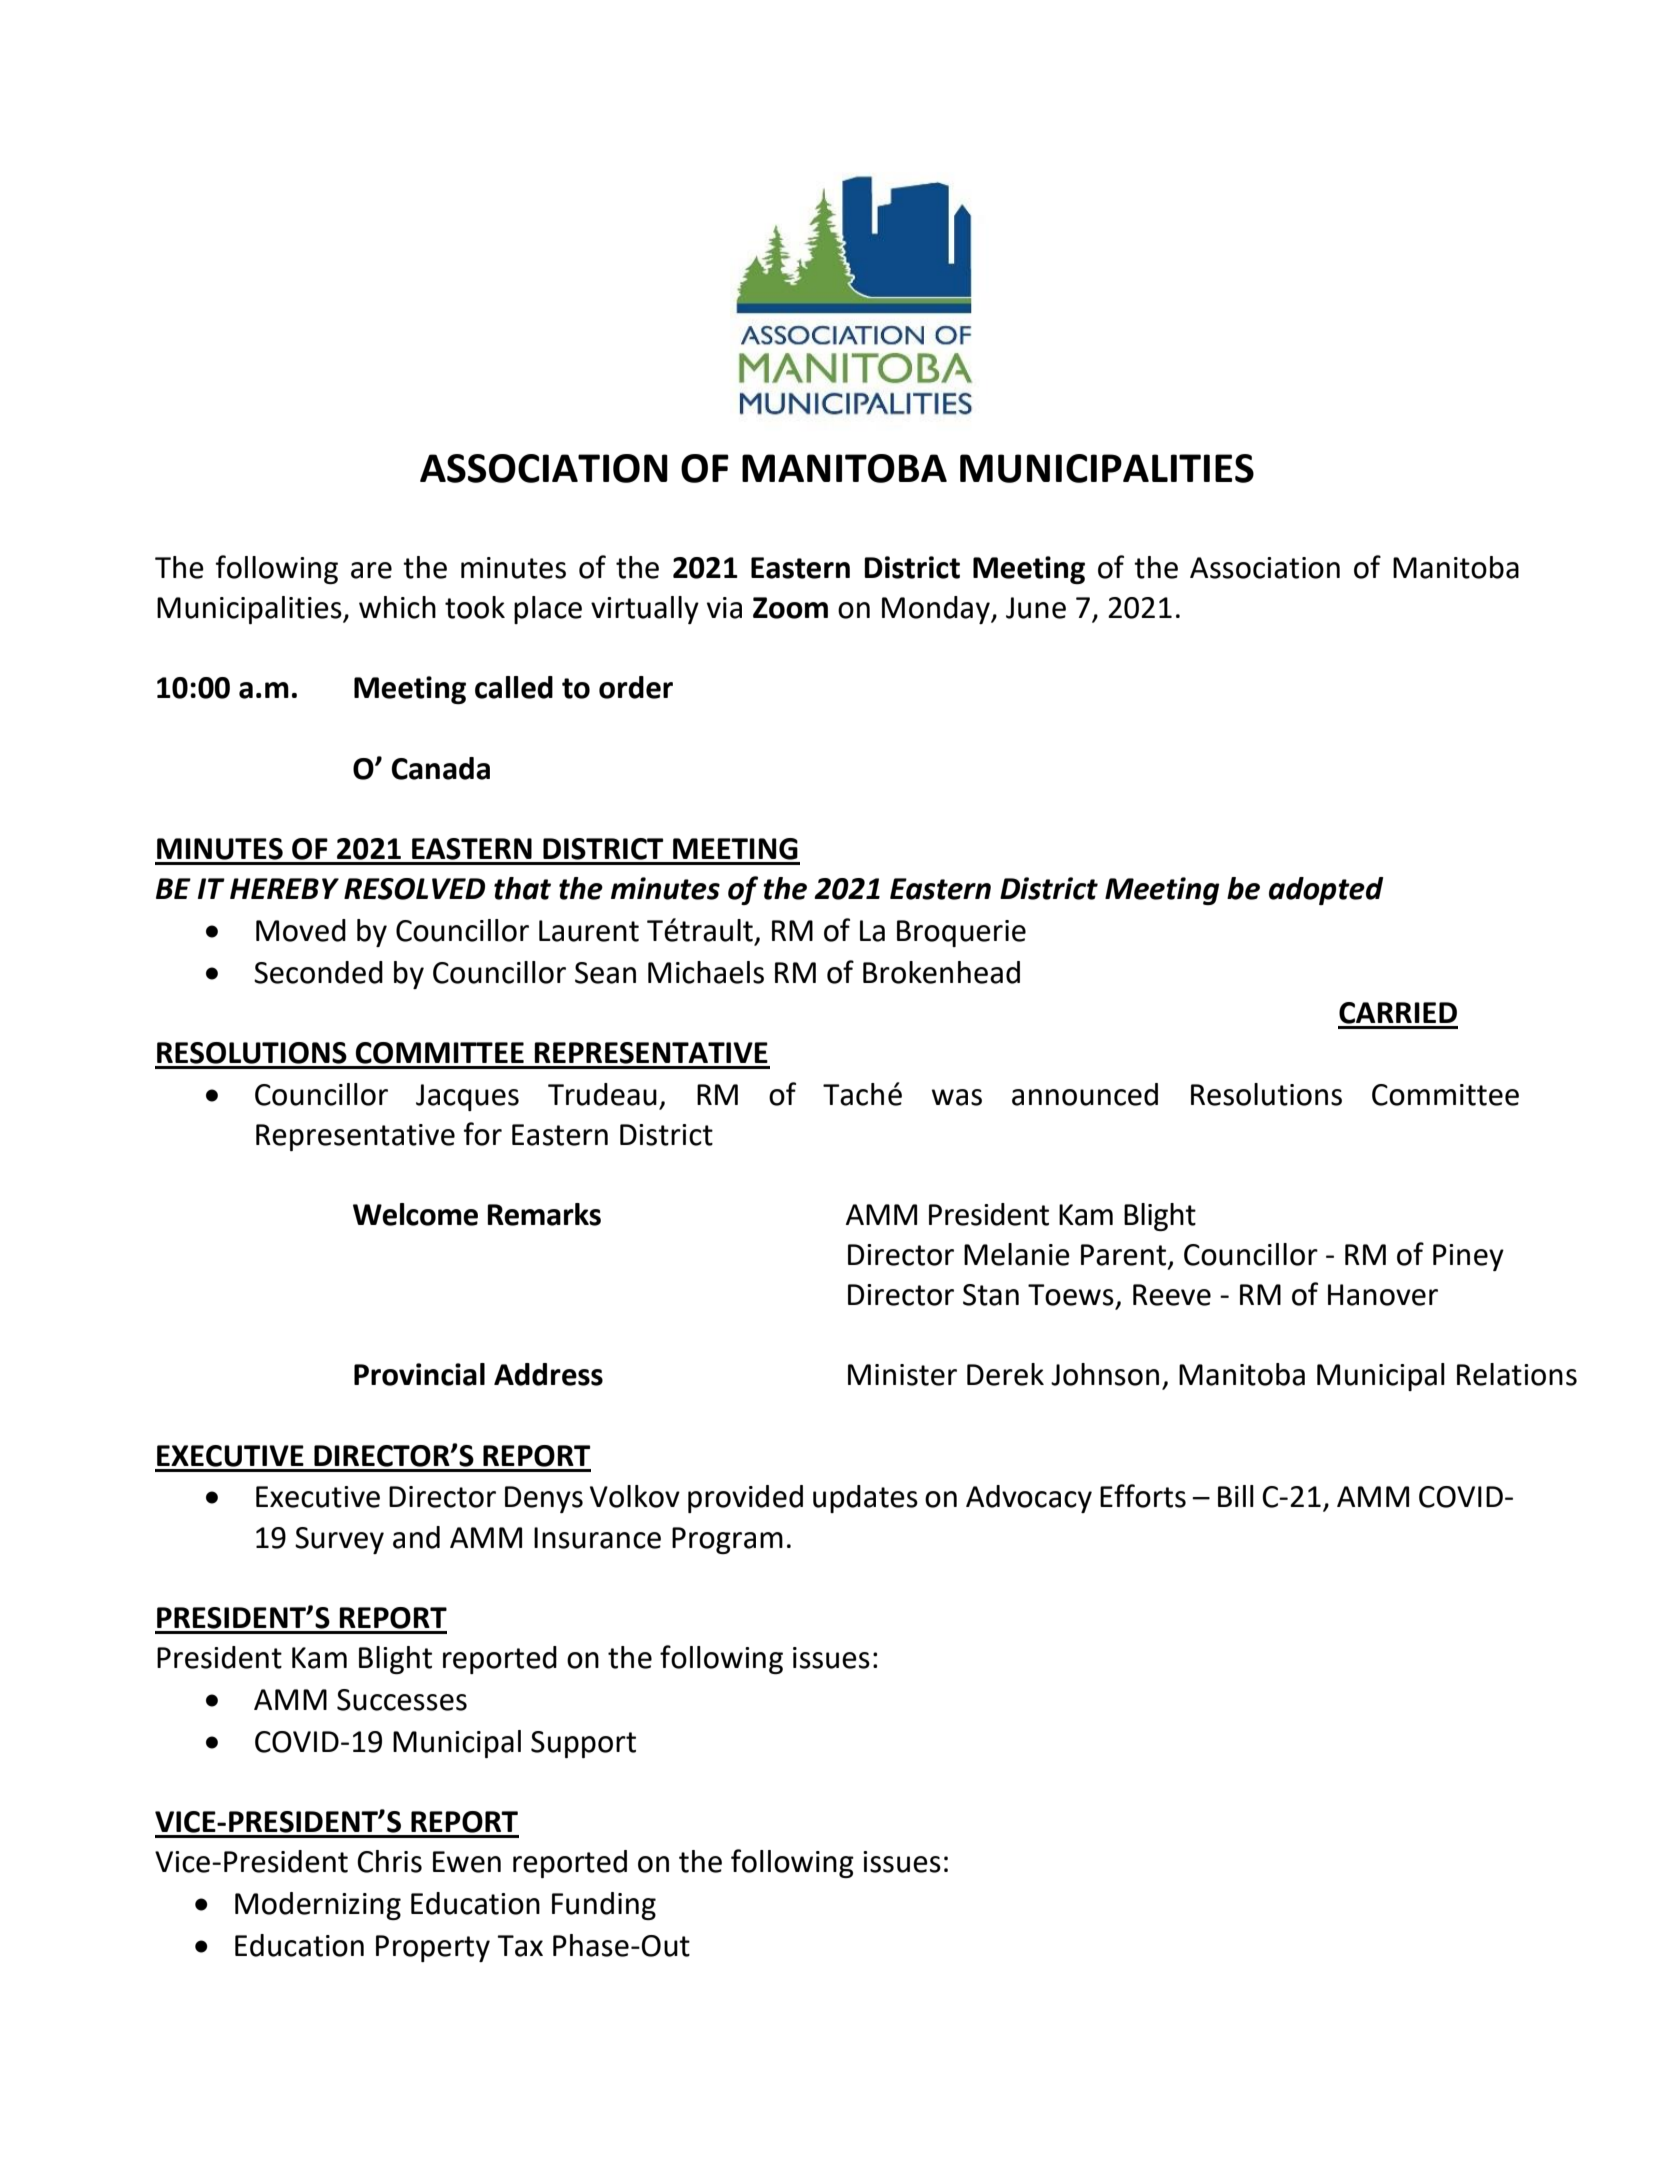  What do you see at coordinates (1236, 1496) in the image?
I see `Bill` at bounding box center [1236, 1496].
